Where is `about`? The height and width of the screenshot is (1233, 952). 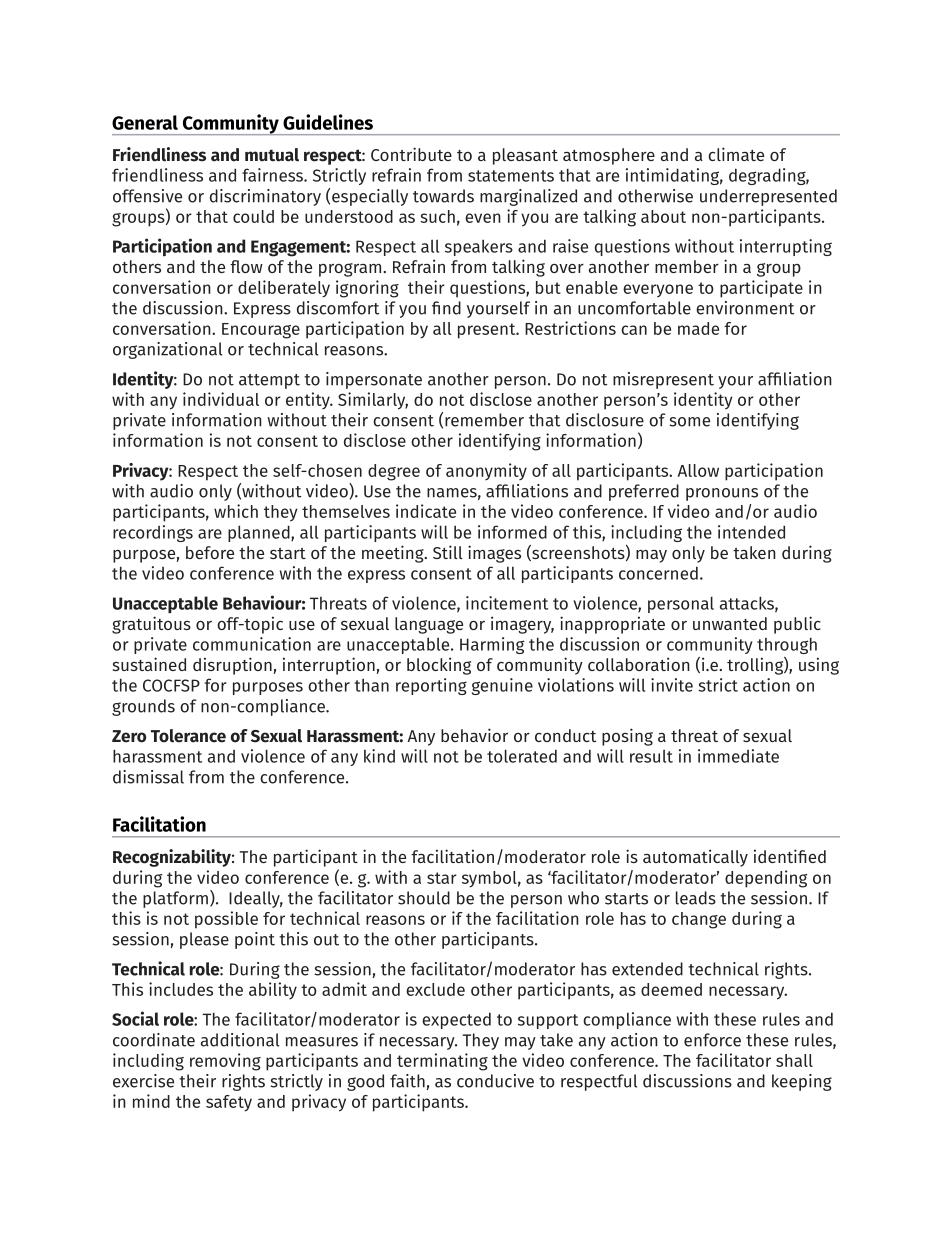
about is located at coordinates (663, 216).
